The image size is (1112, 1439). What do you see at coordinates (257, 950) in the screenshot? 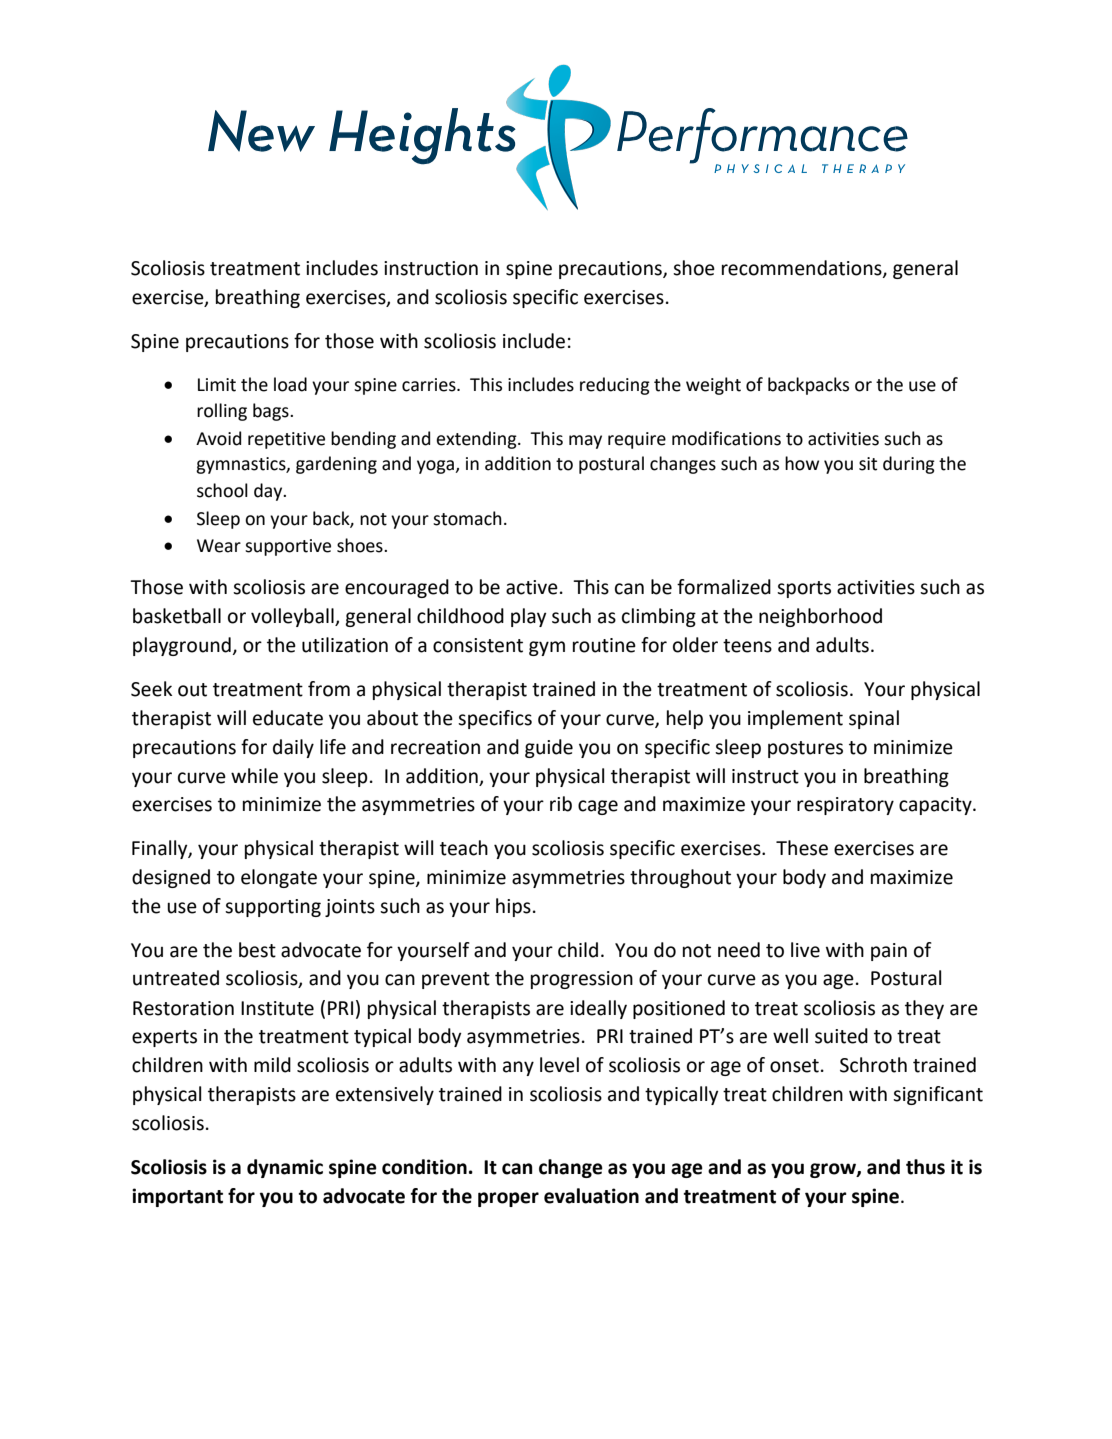
I see `best` at bounding box center [257, 950].
